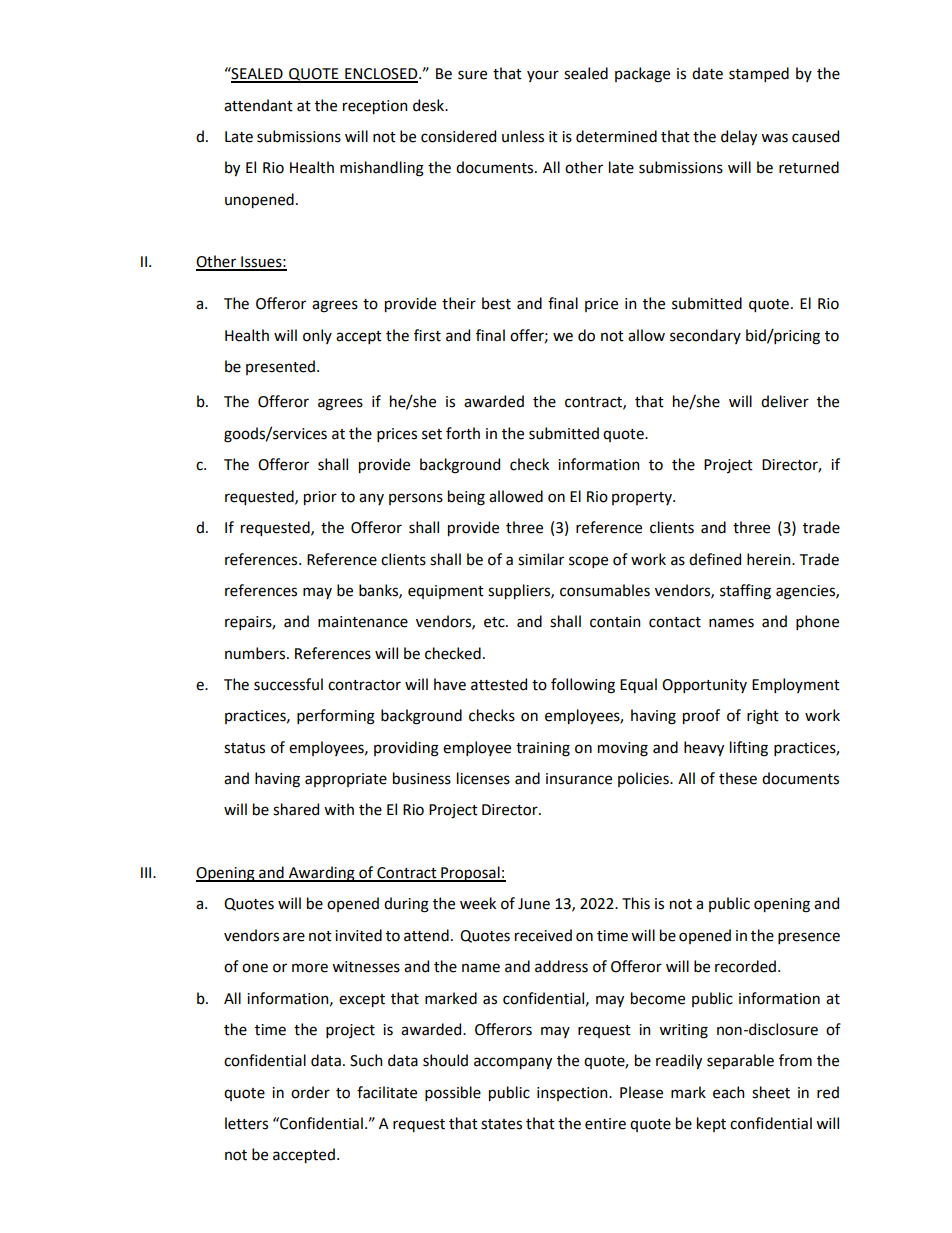 This screenshot has width=952, height=1233. Describe the element at coordinates (453, 1093) in the screenshot. I see `possible` at that location.
